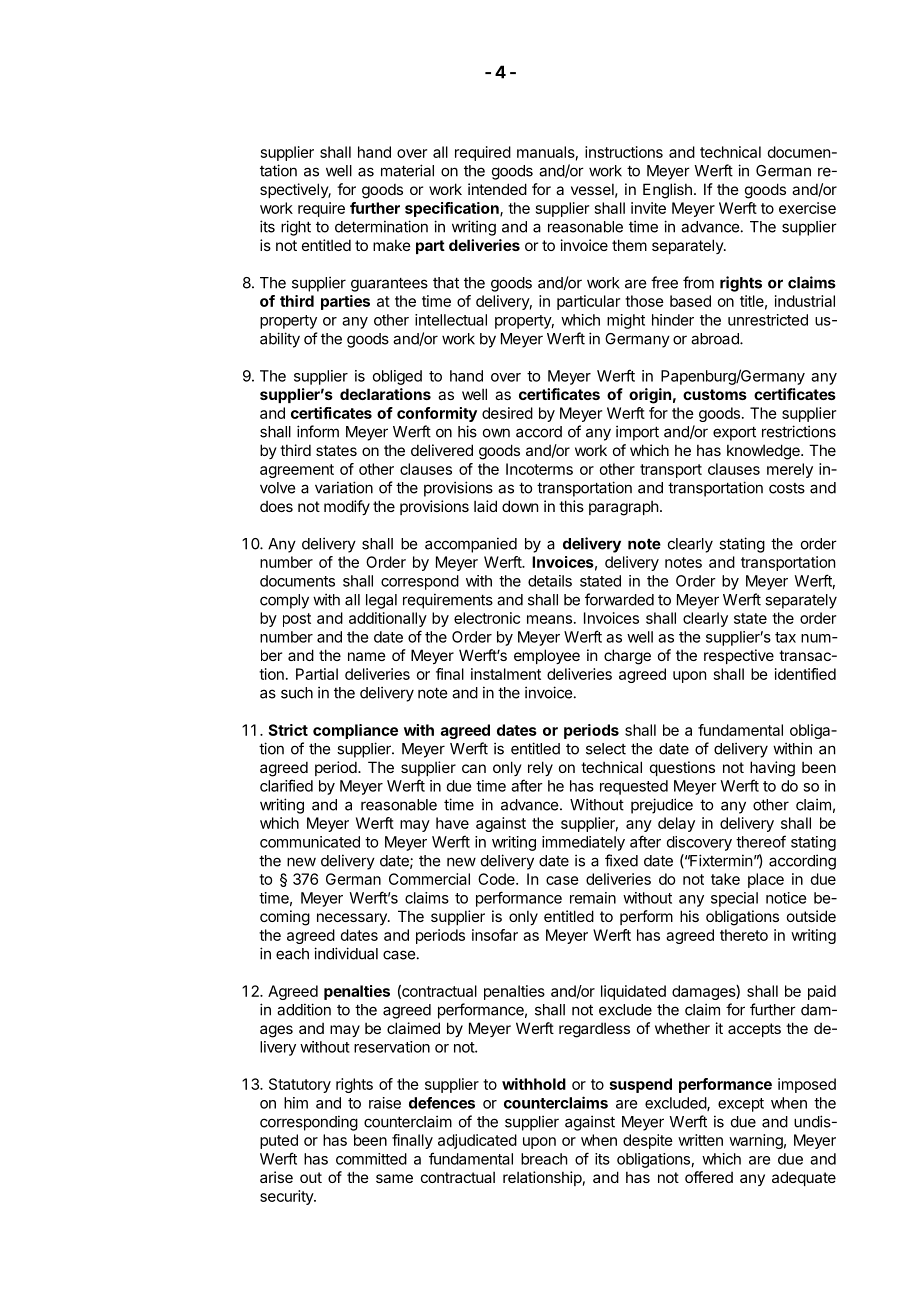 Image resolution: width=924 pixels, height=1308 pixels. I want to click on make, so click(392, 245).
